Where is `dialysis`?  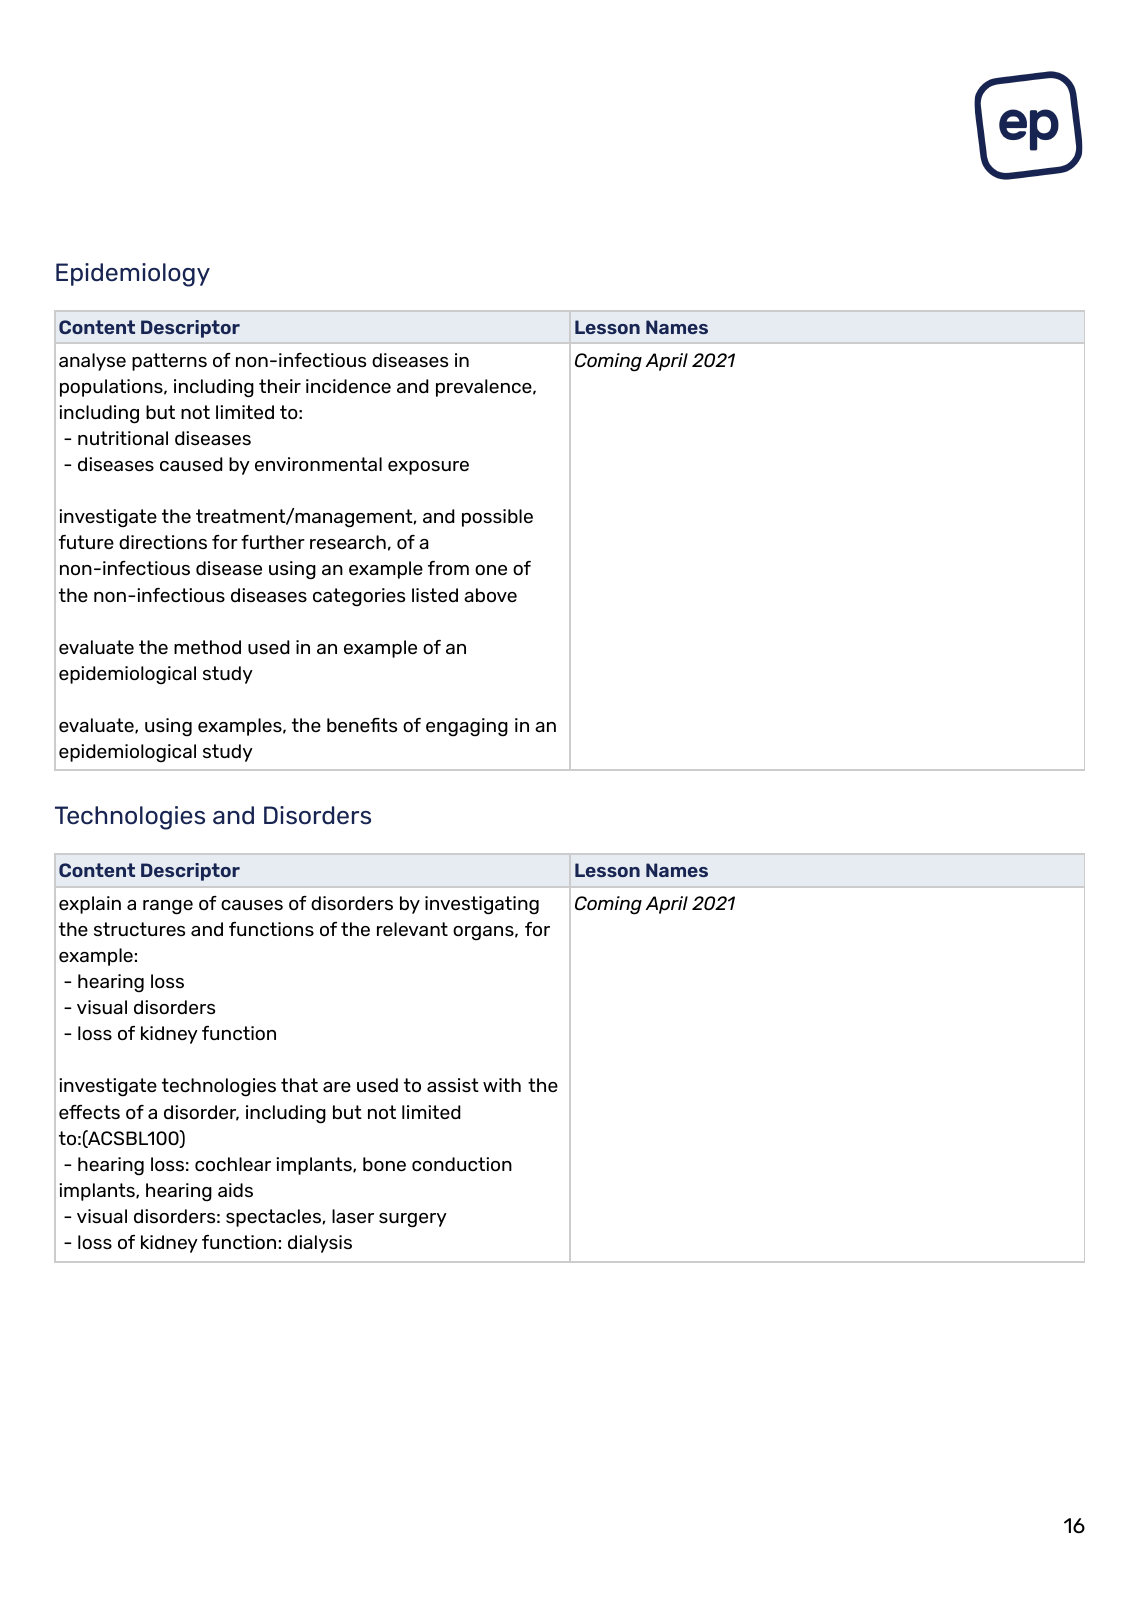 dialysis is located at coordinates (320, 1244).
